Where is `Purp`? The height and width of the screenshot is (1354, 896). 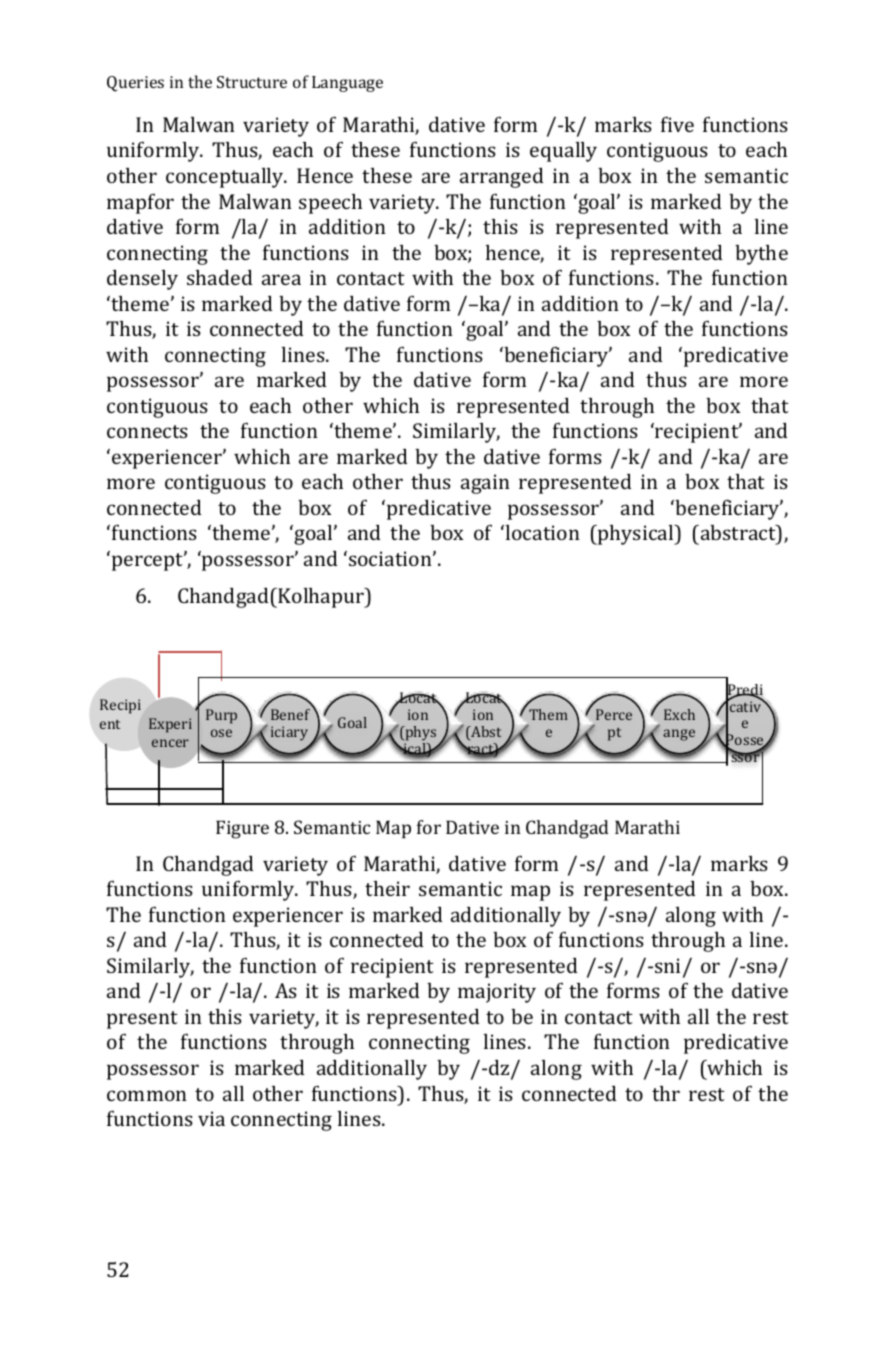 Purp is located at coordinates (221, 716).
